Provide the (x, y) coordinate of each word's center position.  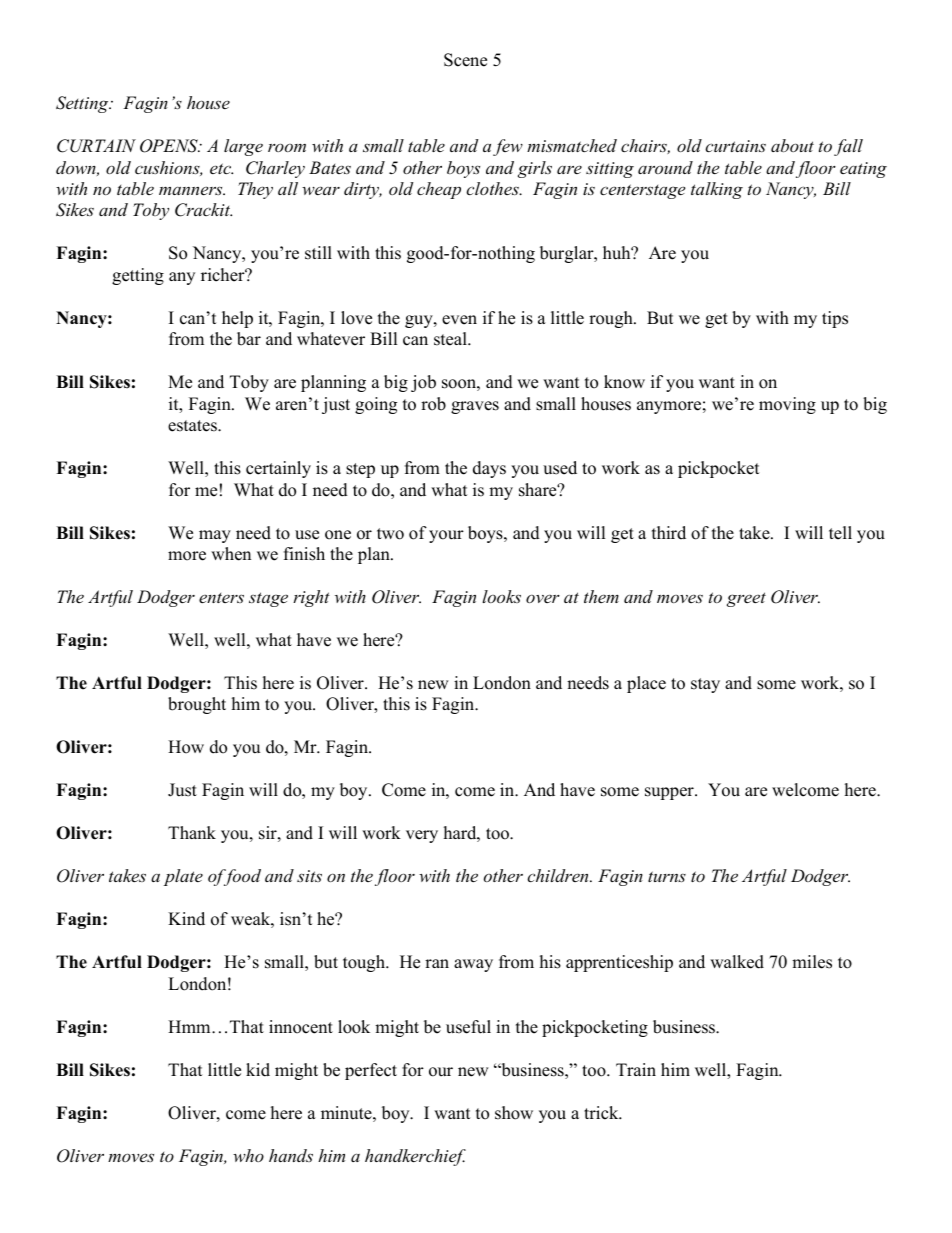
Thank (192, 832)
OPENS (170, 146)
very (422, 836)
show (514, 1113)
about (792, 145)
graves (475, 407)
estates (193, 426)
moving (787, 405)
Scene (465, 60)
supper (670, 793)
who (248, 1155)
